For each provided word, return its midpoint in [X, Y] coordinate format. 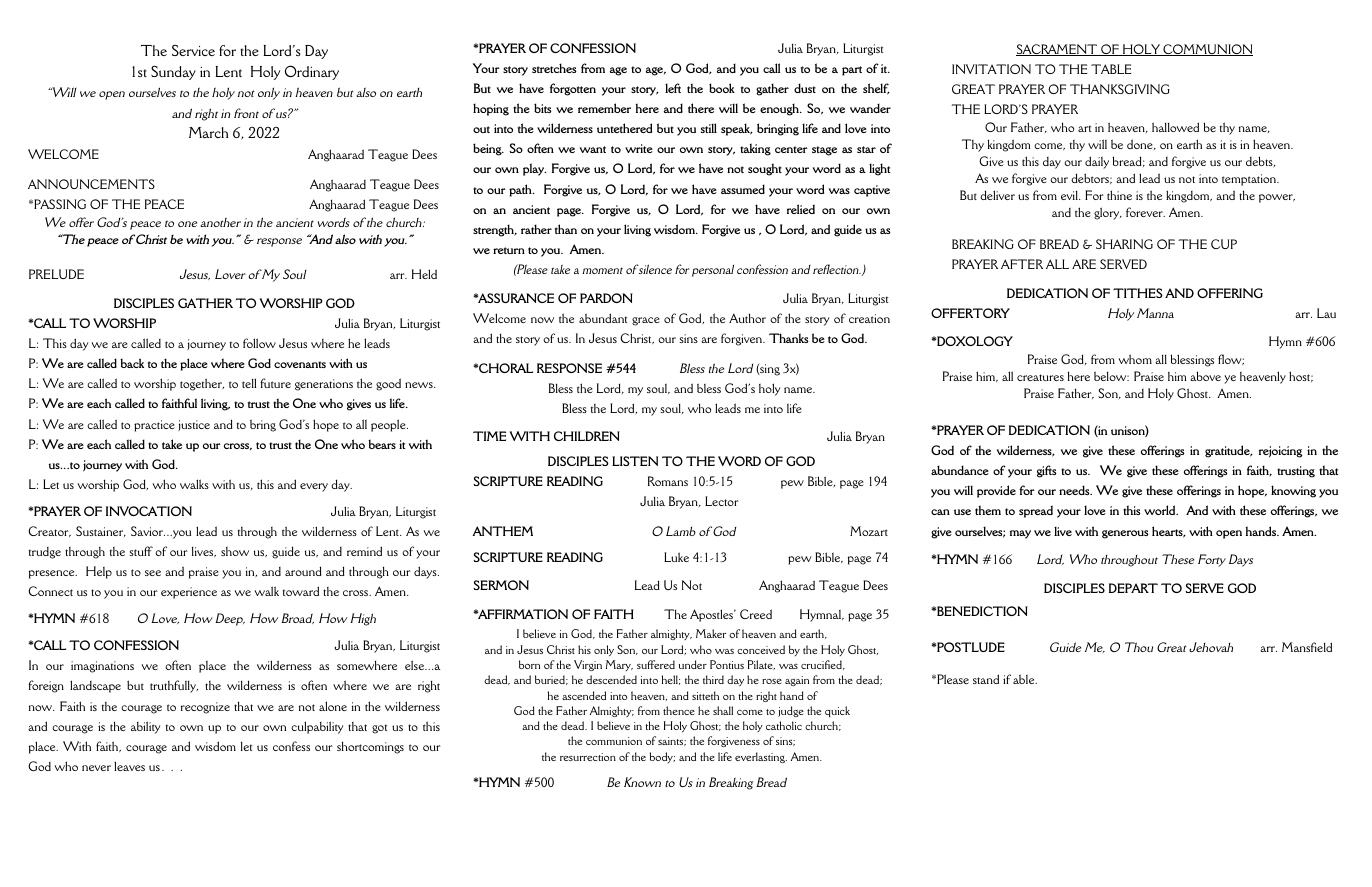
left [673, 88]
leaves [129, 766]
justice [194, 425]
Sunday [173, 72]
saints [672, 741]
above [1205, 376]
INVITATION [991, 69]
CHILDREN [587, 436]
